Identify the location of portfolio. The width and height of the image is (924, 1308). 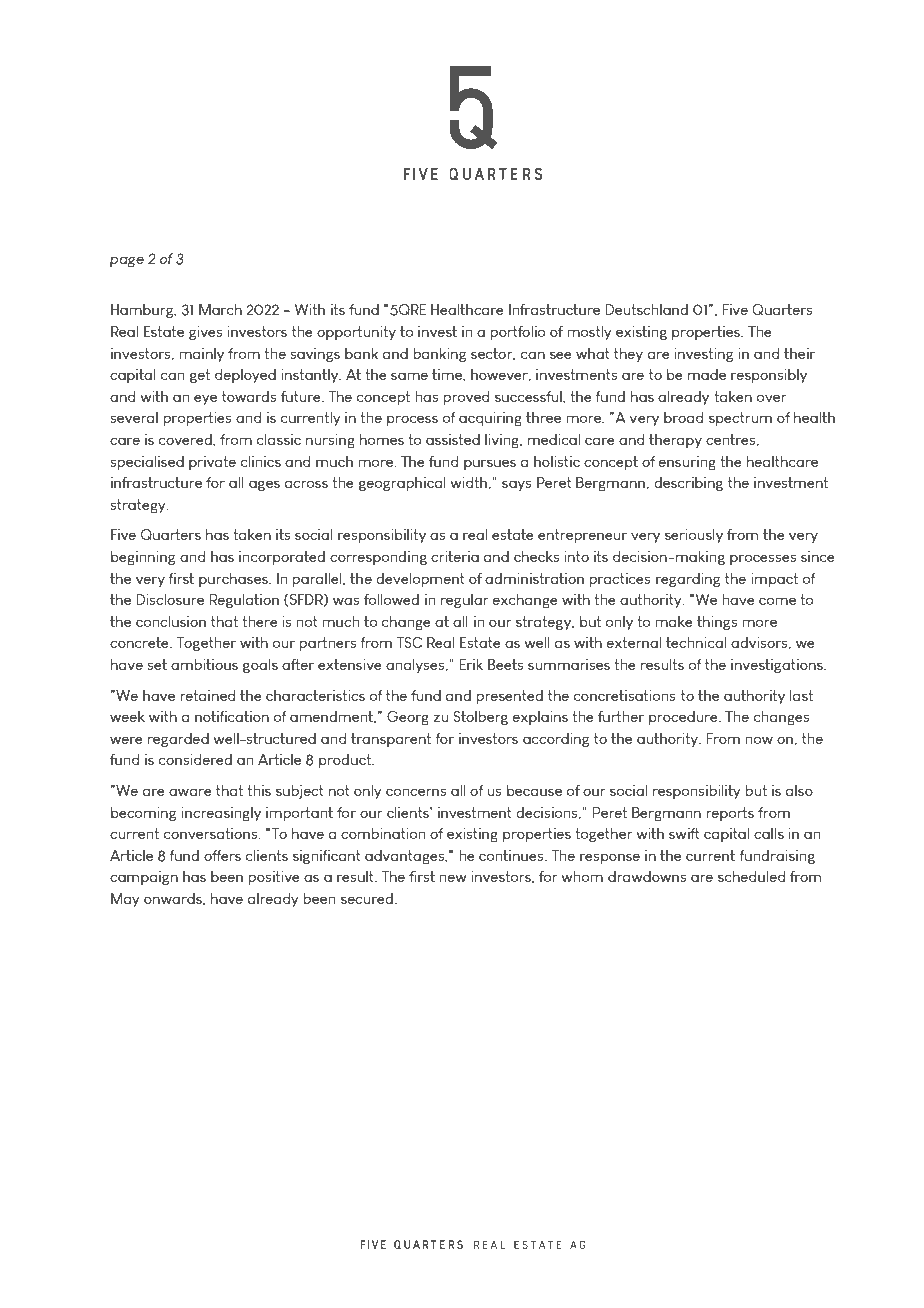
(517, 333).
